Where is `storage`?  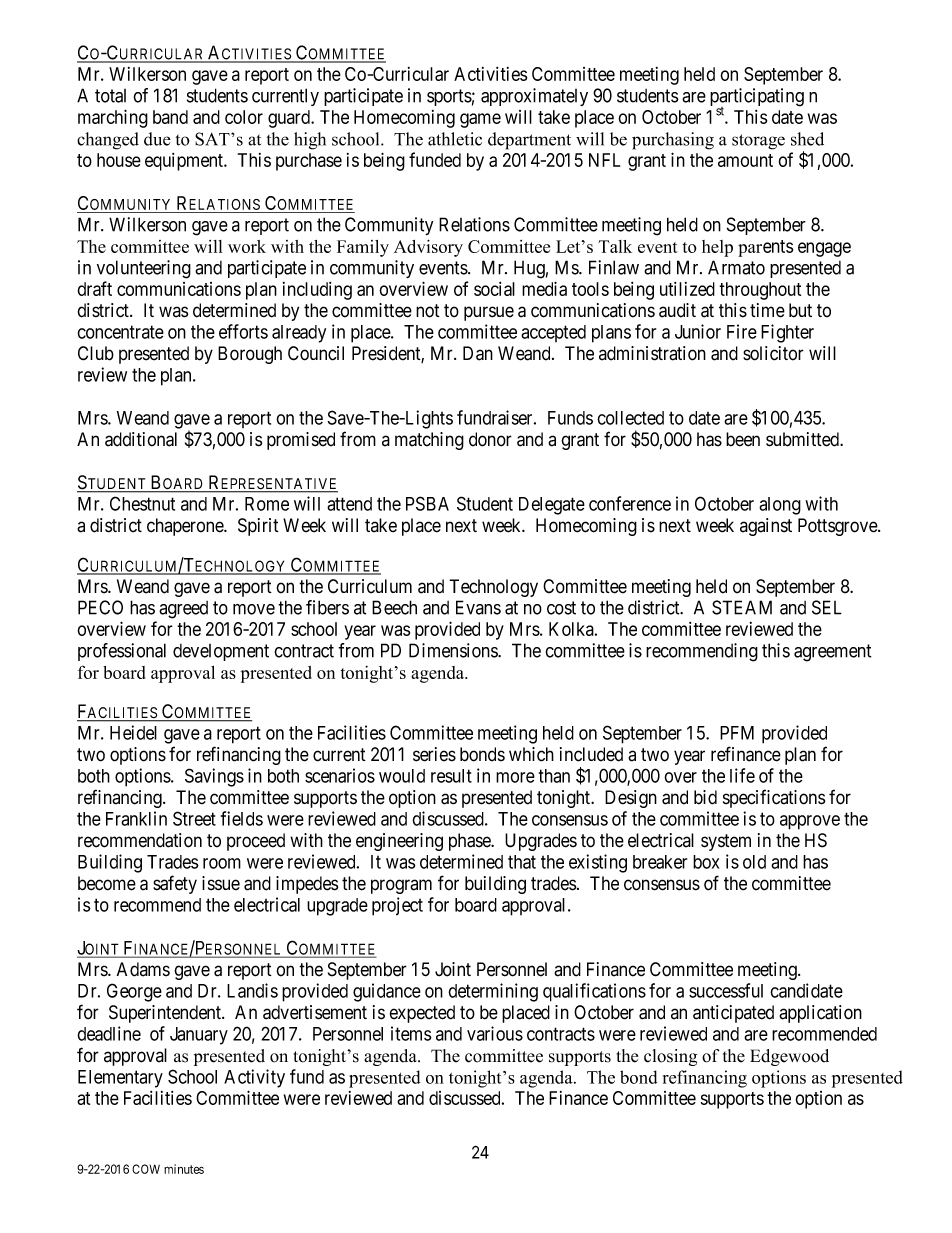 storage is located at coordinates (758, 142).
